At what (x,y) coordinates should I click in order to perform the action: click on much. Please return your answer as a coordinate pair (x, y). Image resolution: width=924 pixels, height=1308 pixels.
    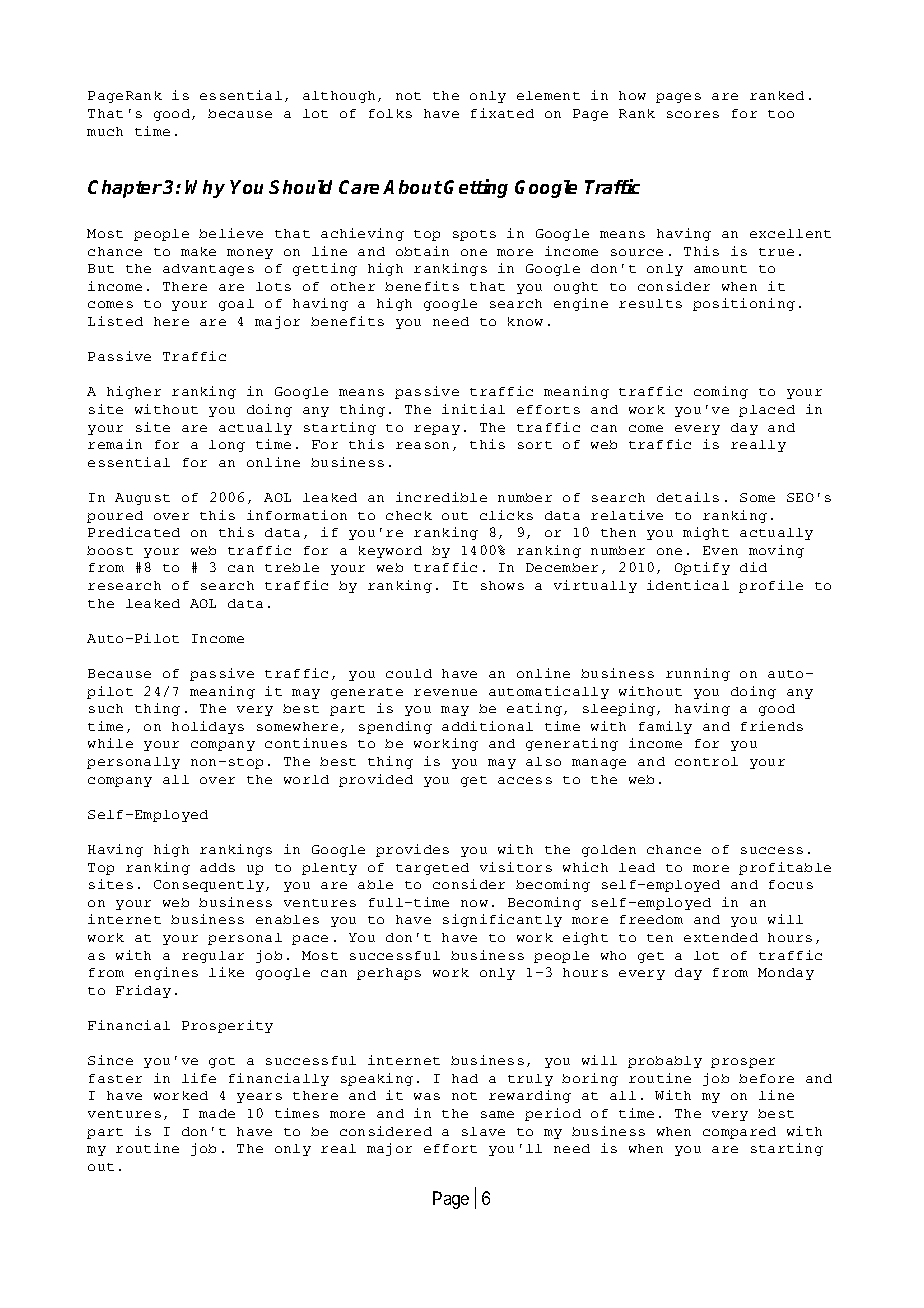
    Looking at the image, I should click on (105, 131).
